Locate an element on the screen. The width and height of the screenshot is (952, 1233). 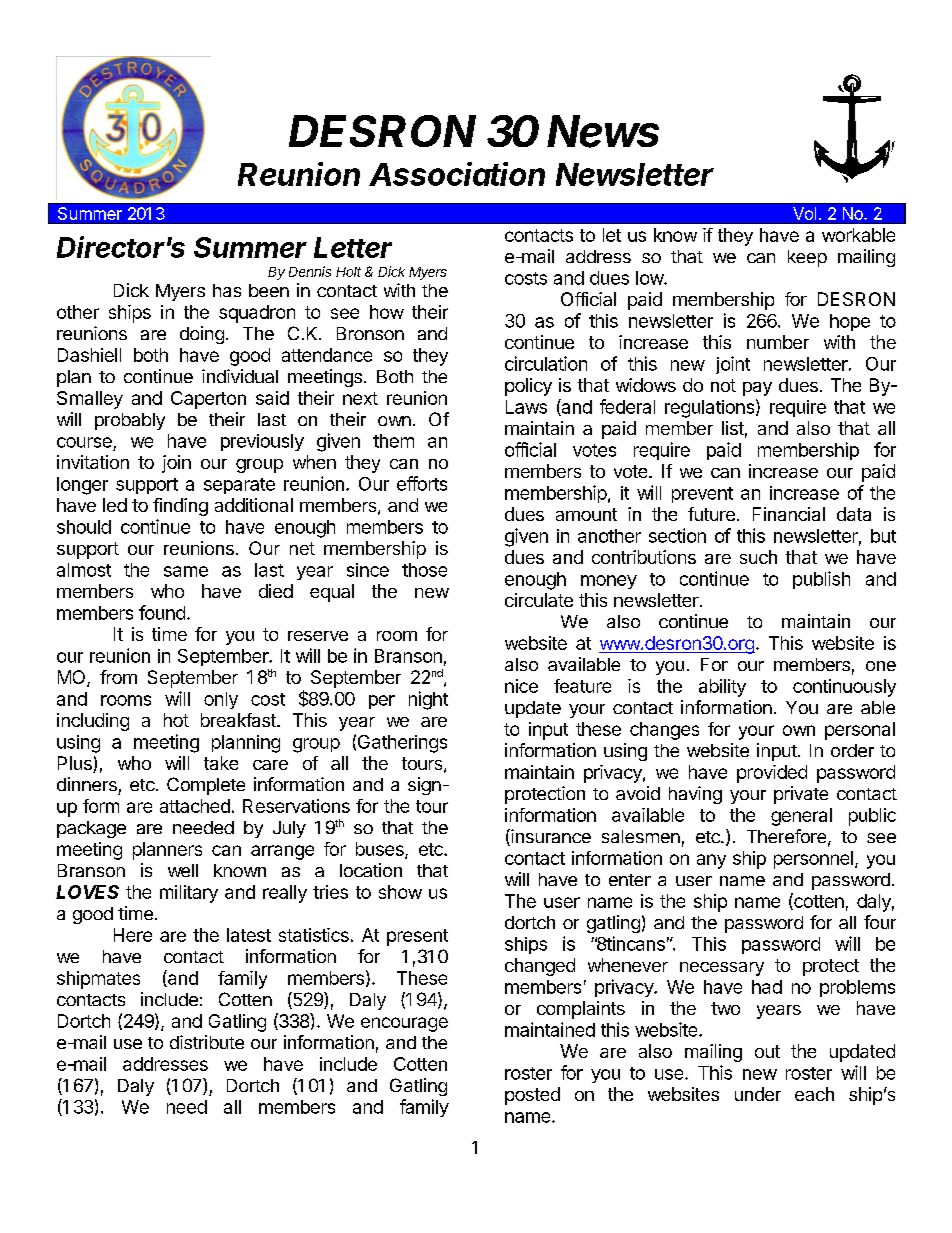
finding is located at coordinates (180, 507).
